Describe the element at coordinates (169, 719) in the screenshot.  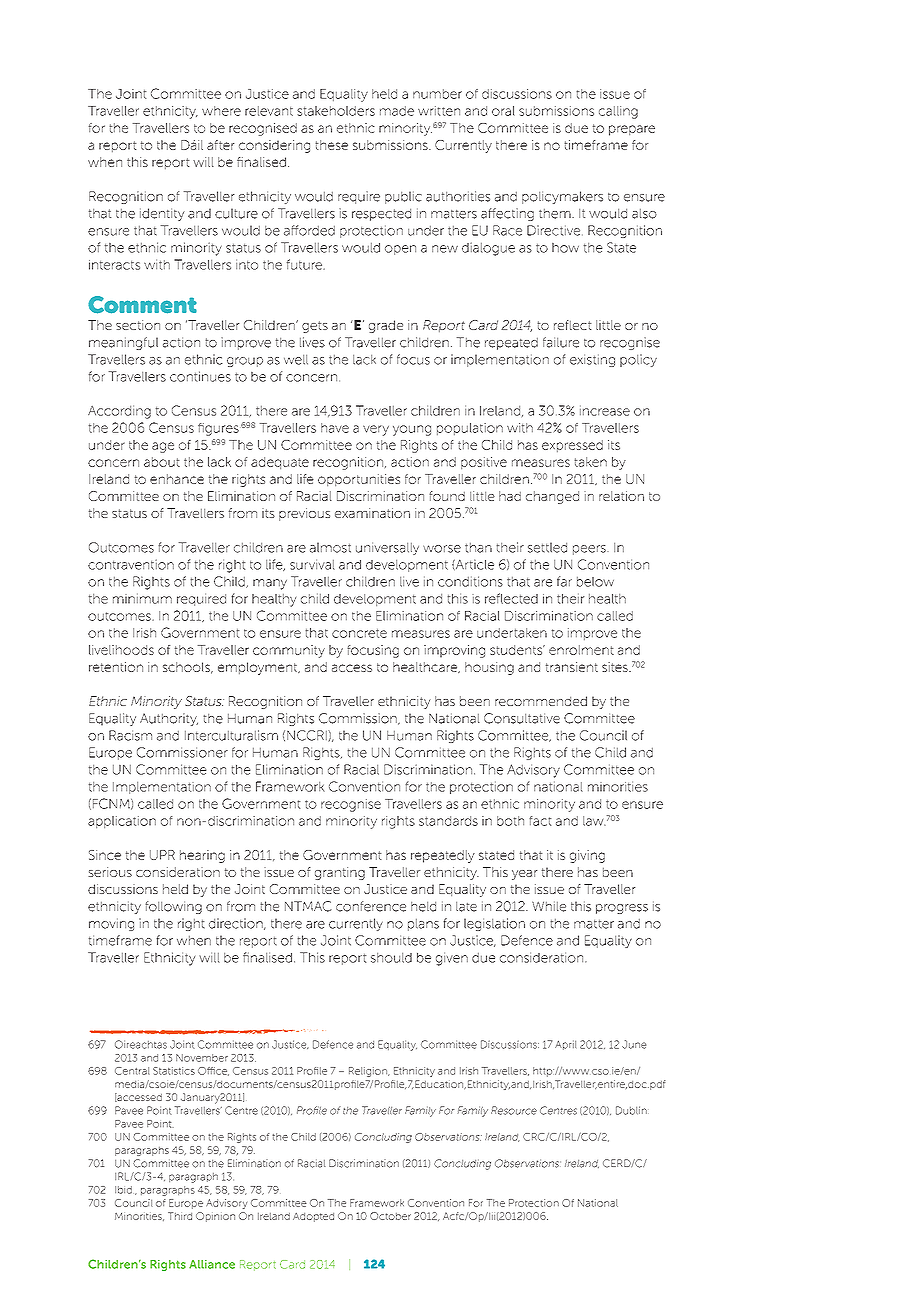
I see `Authority` at that location.
